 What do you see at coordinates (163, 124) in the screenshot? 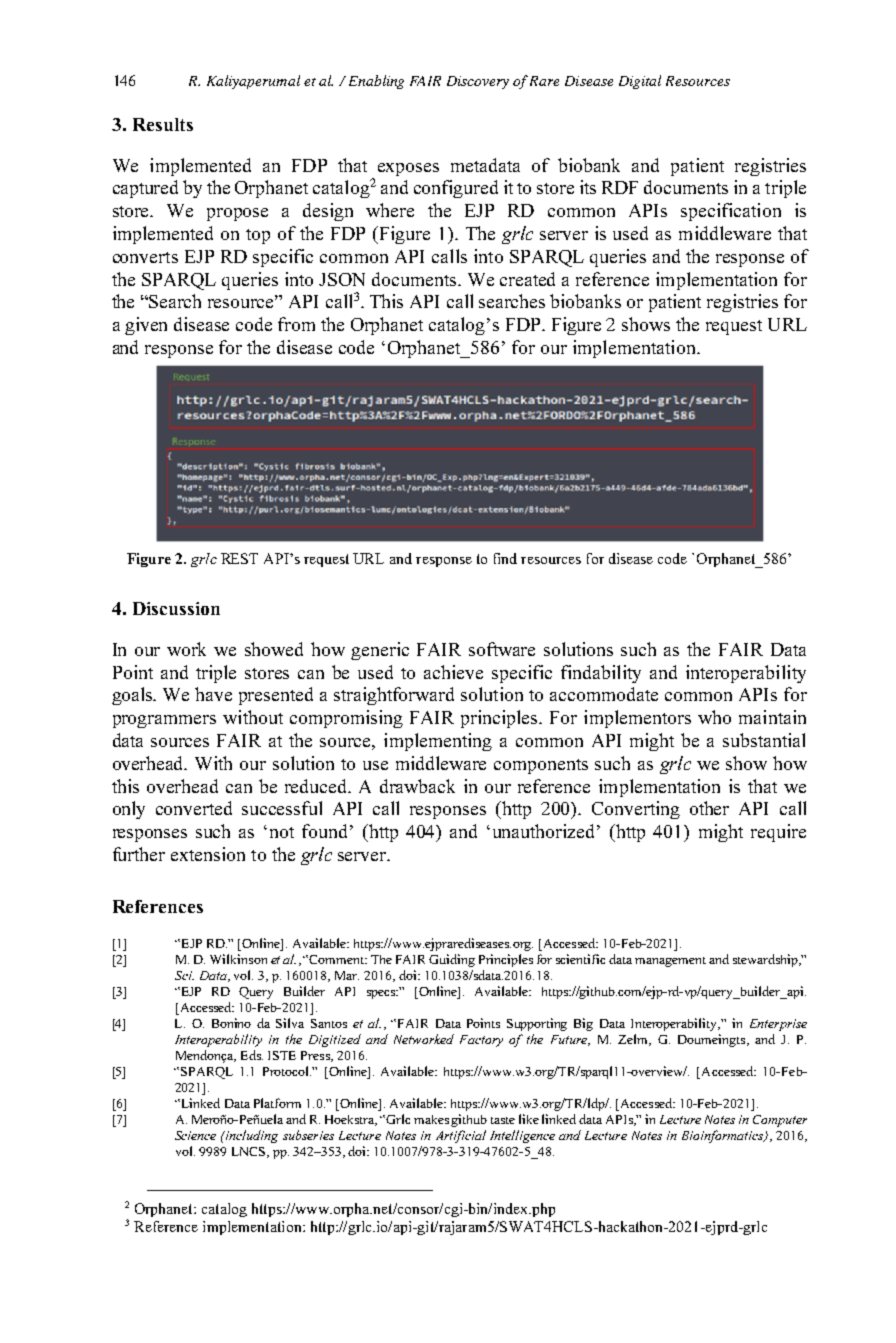
I see `Results` at bounding box center [163, 124].
